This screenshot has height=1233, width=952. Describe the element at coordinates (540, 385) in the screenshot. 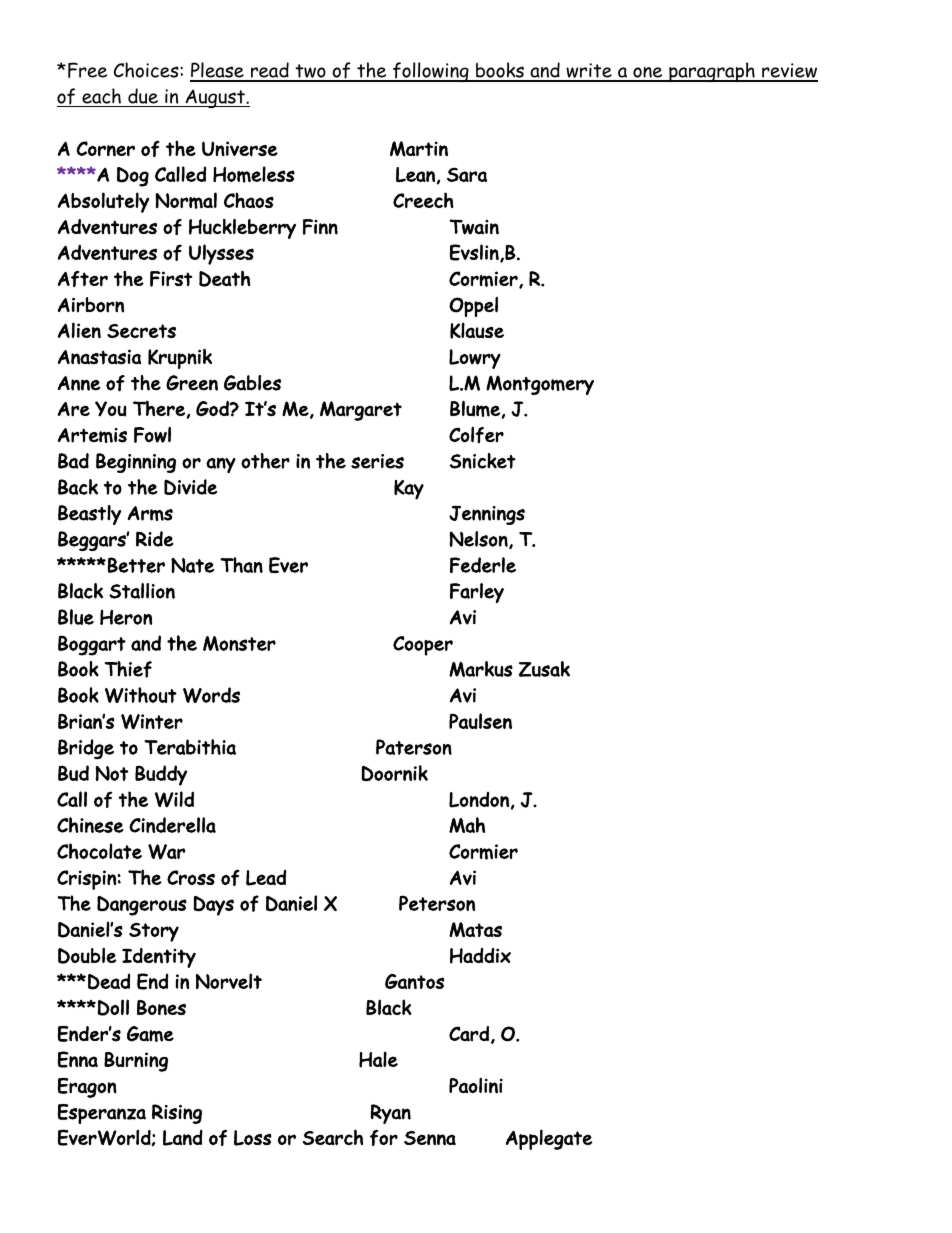

I see `Montgomery` at that location.
